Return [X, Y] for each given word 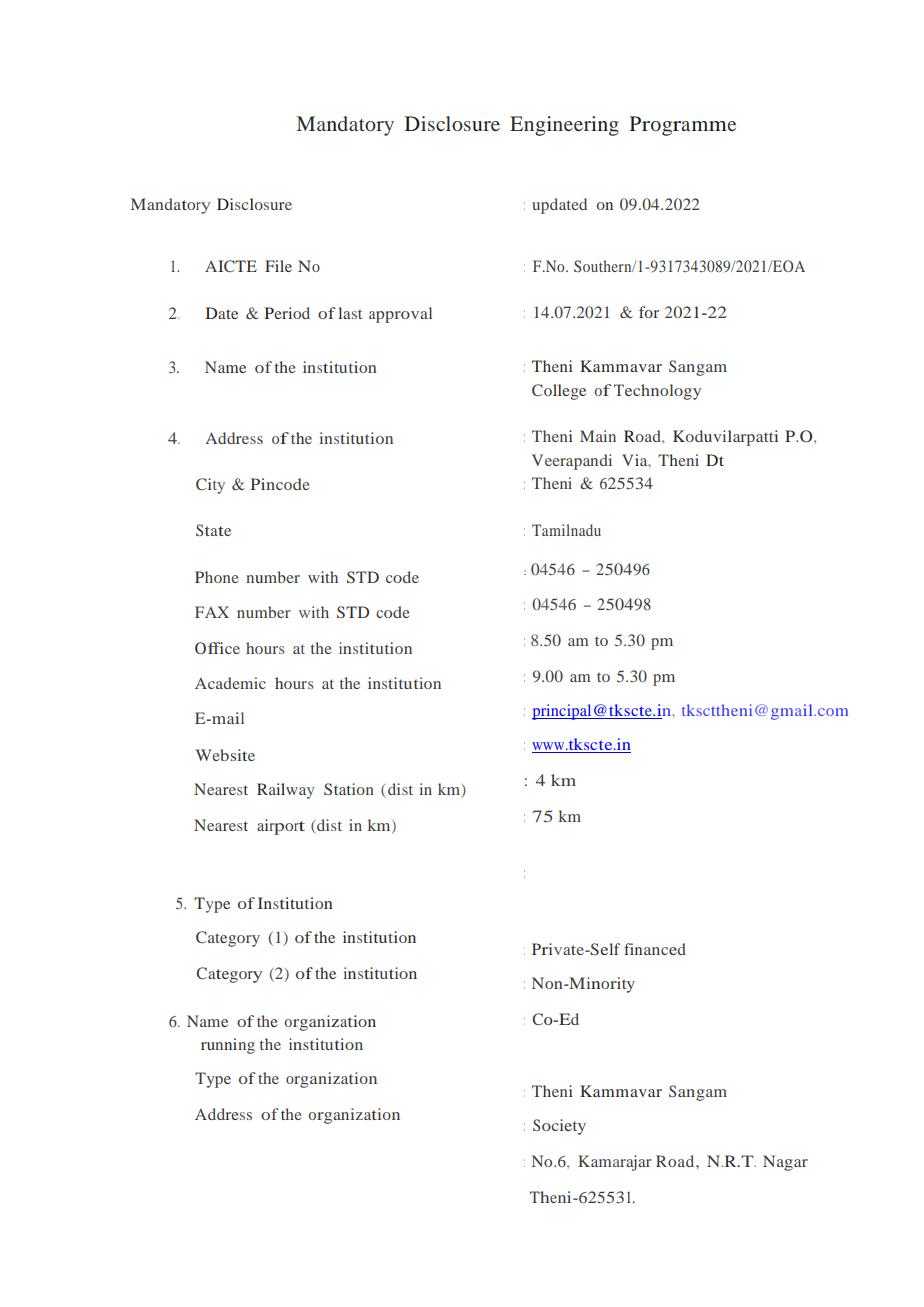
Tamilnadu [566, 530]
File [278, 266]
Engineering [564, 126]
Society [559, 1127]
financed [655, 949]
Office [217, 648]
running [228, 1046]
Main [598, 436]
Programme [683, 126]
